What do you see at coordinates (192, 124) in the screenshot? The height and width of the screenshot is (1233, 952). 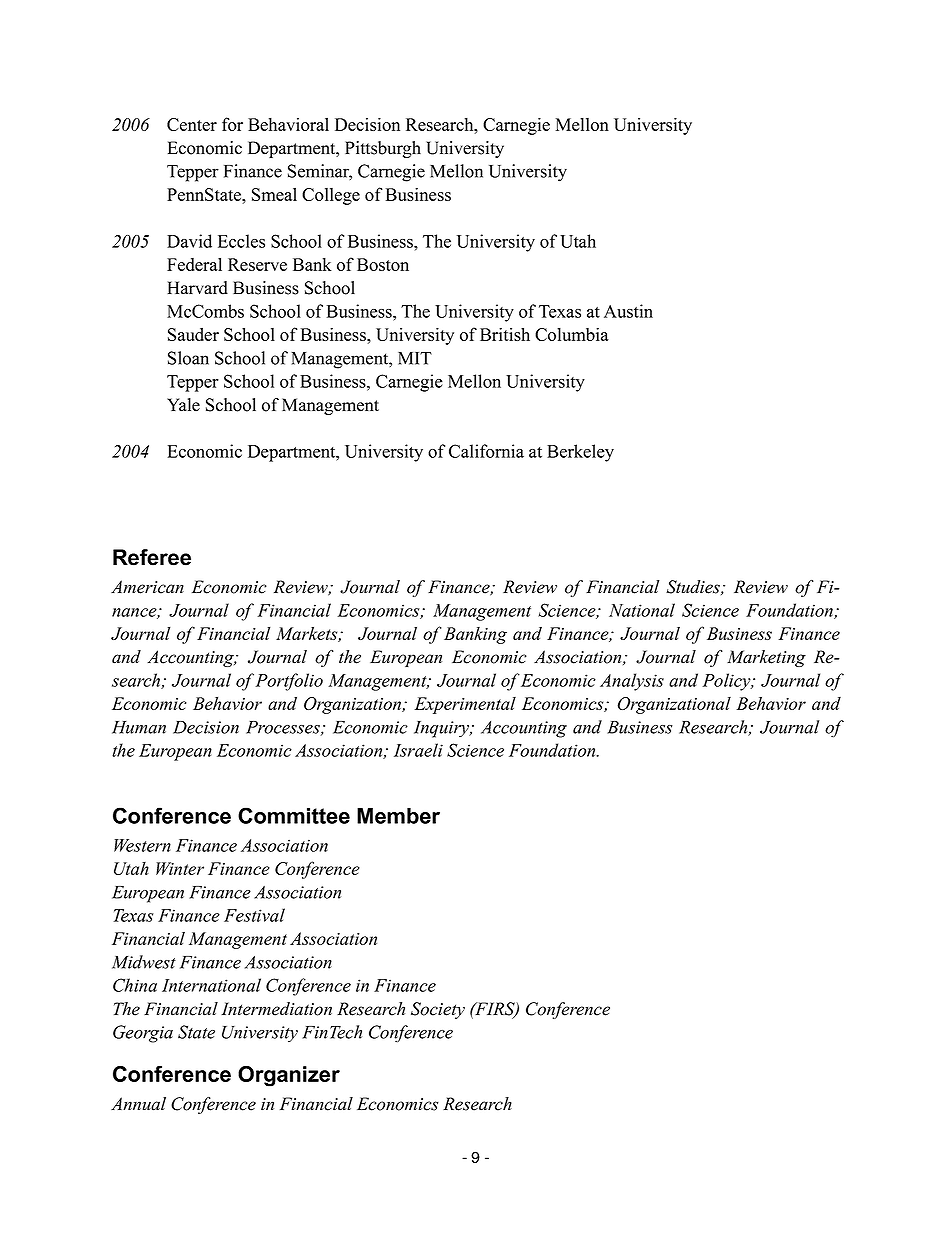 I see `Center` at bounding box center [192, 124].
